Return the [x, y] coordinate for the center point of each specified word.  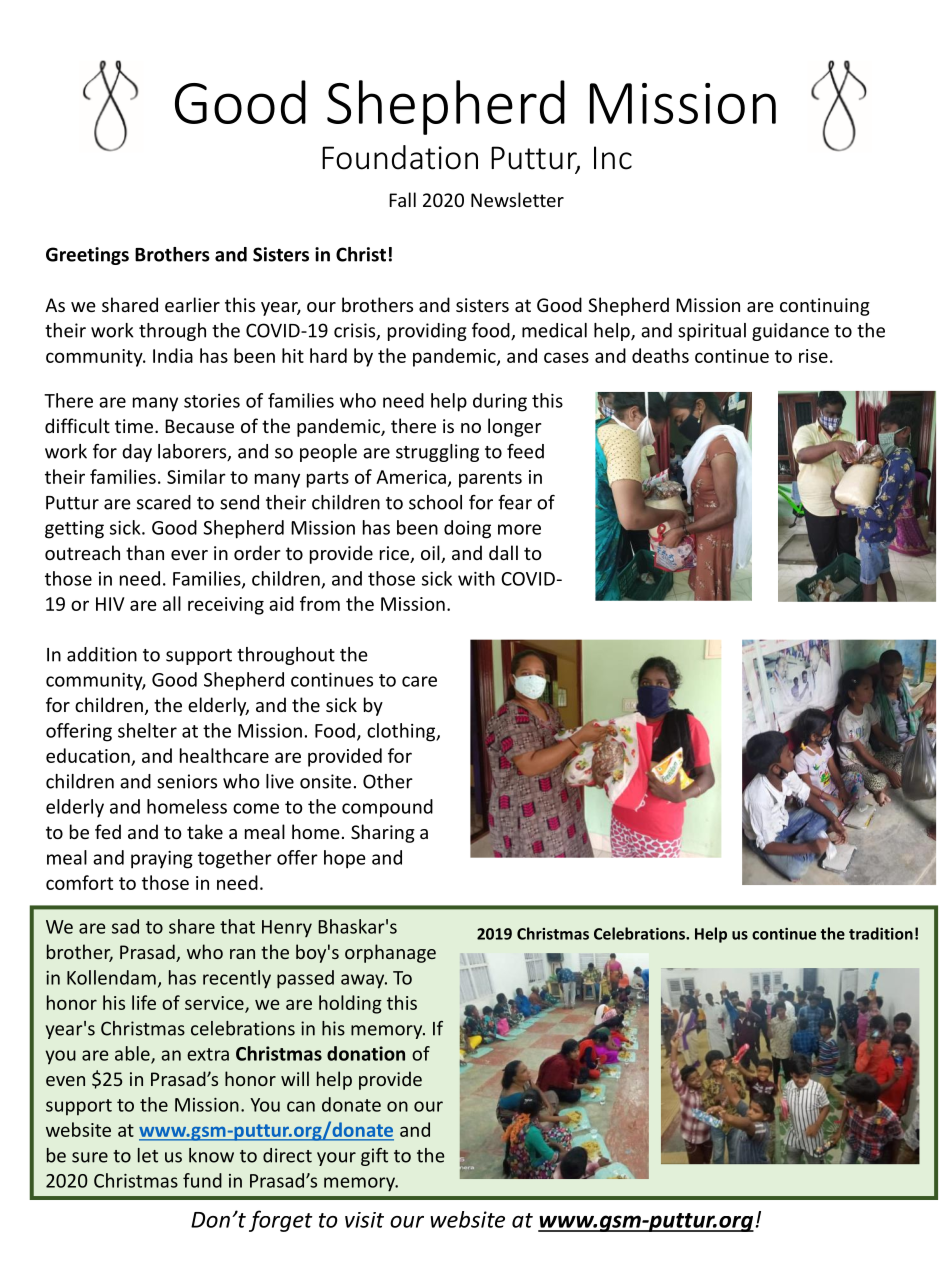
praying [162, 860]
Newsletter [517, 199]
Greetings [87, 256]
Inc [613, 158]
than [145, 552]
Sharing [383, 833]
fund [202, 1180]
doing [467, 529]
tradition [881, 933]
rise [813, 356]
